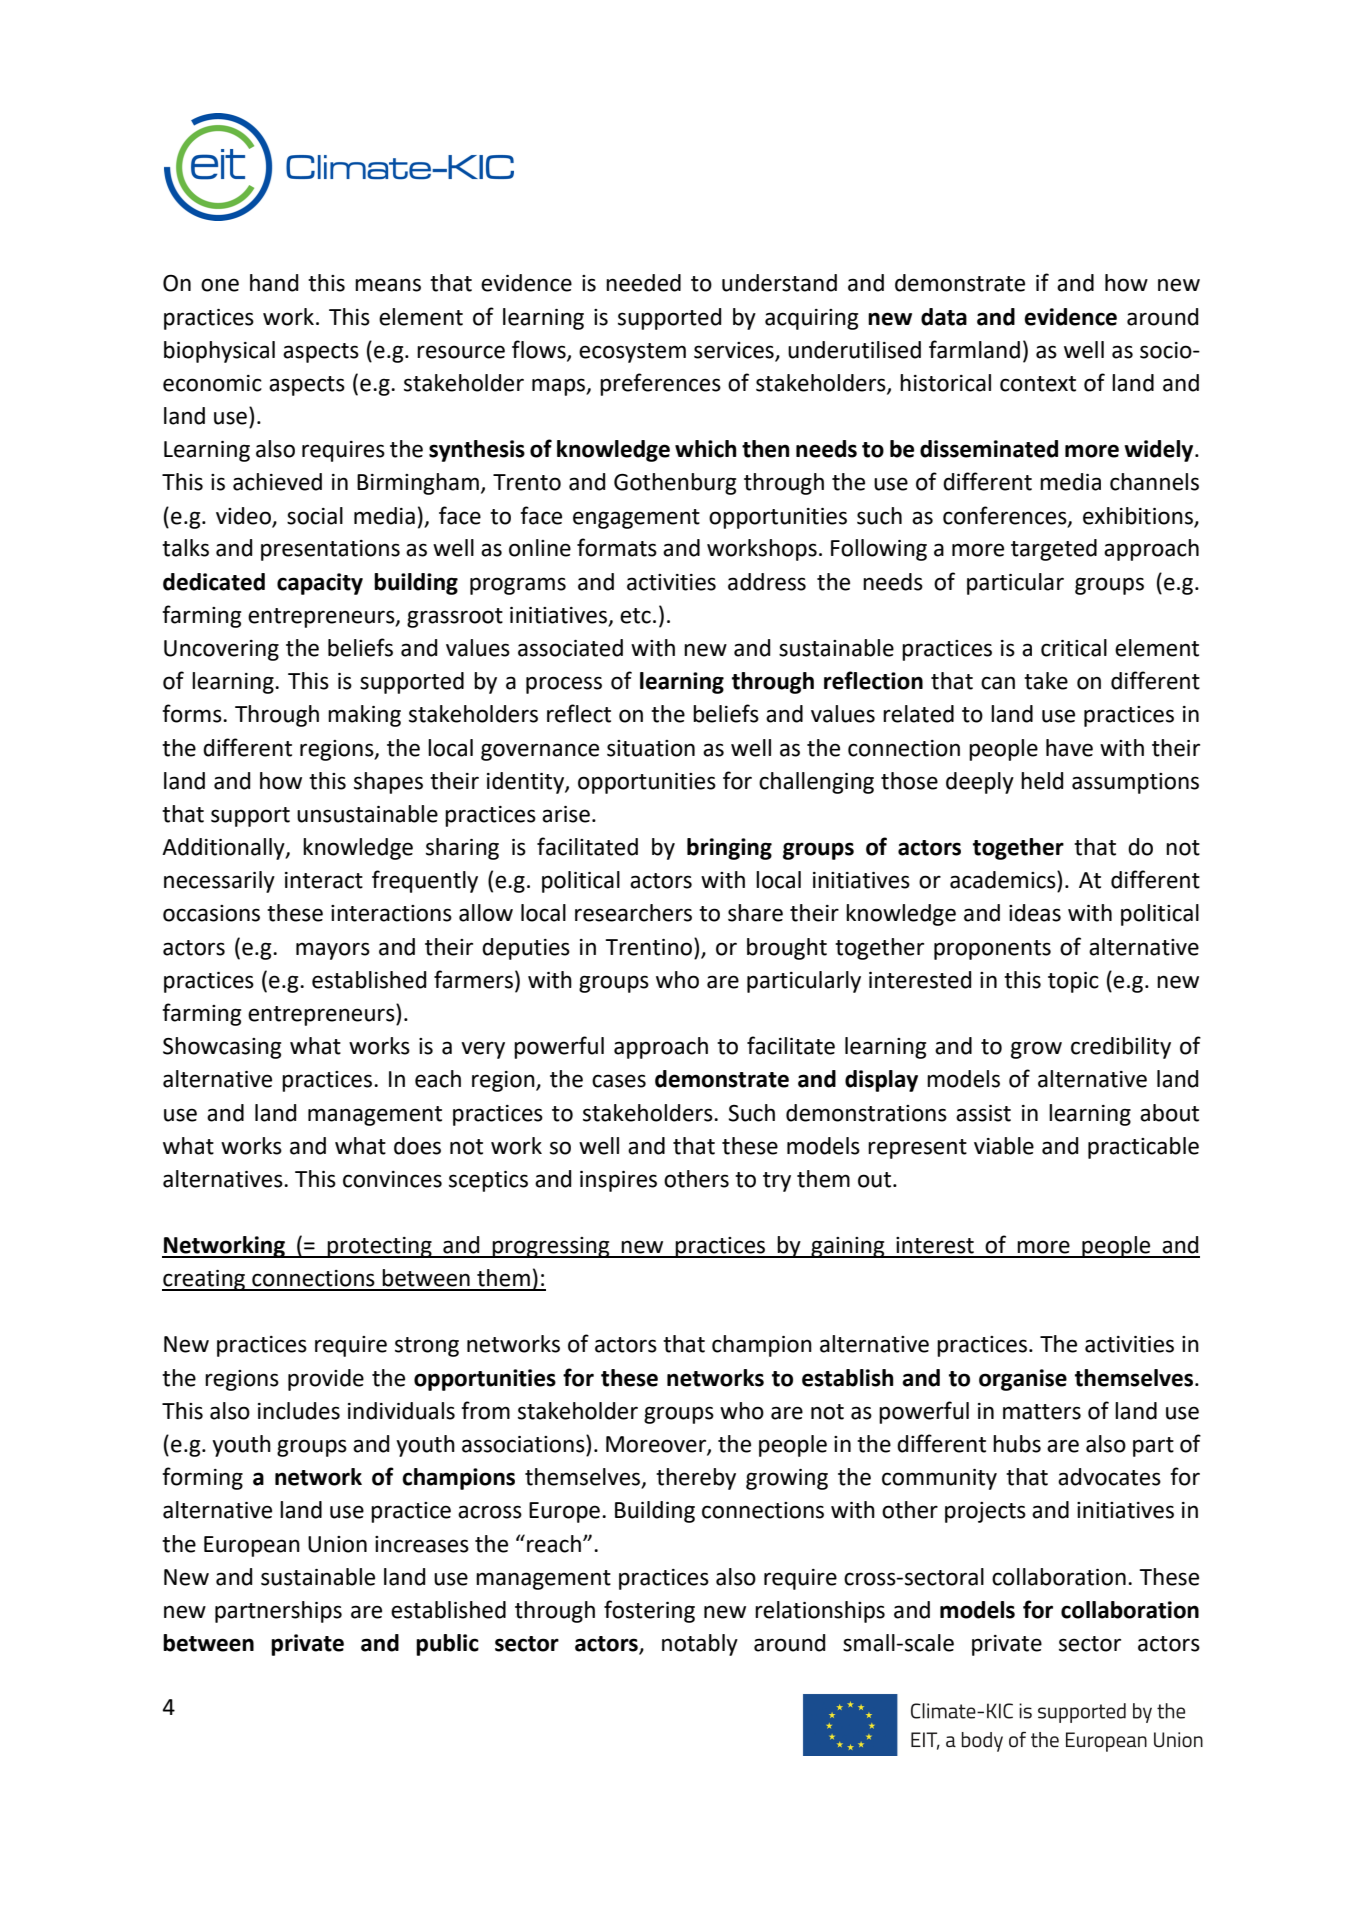 The height and width of the screenshot is (1927, 1361). Describe the element at coordinates (635, 616) in the screenshot. I see `etc` at that location.
